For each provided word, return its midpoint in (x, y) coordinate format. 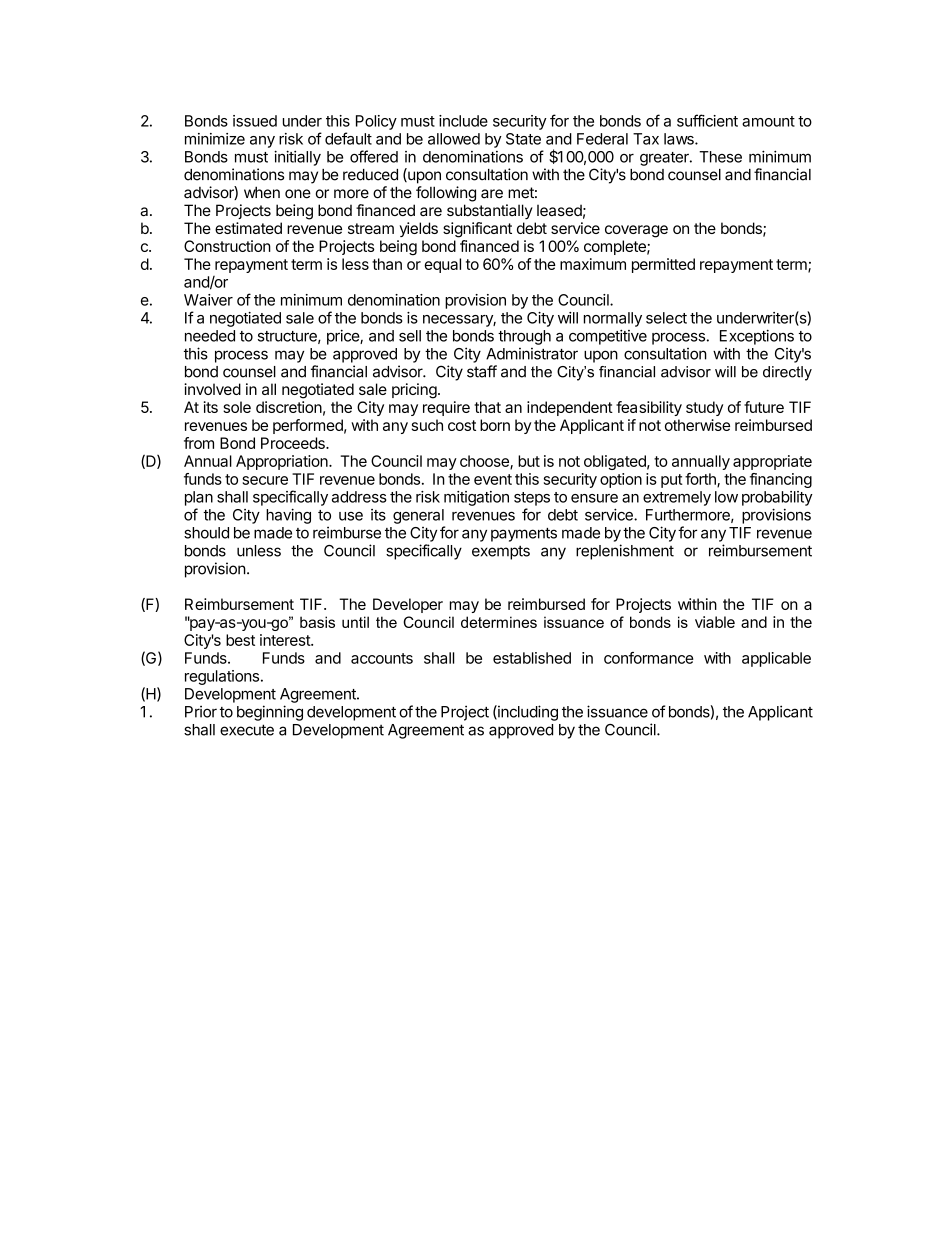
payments (524, 535)
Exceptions (757, 337)
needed (210, 336)
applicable (776, 659)
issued (255, 121)
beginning (270, 713)
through (524, 337)
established (532, 658)
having (288, 516)
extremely (677, 498)
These (720, 157)
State (523, 139)
